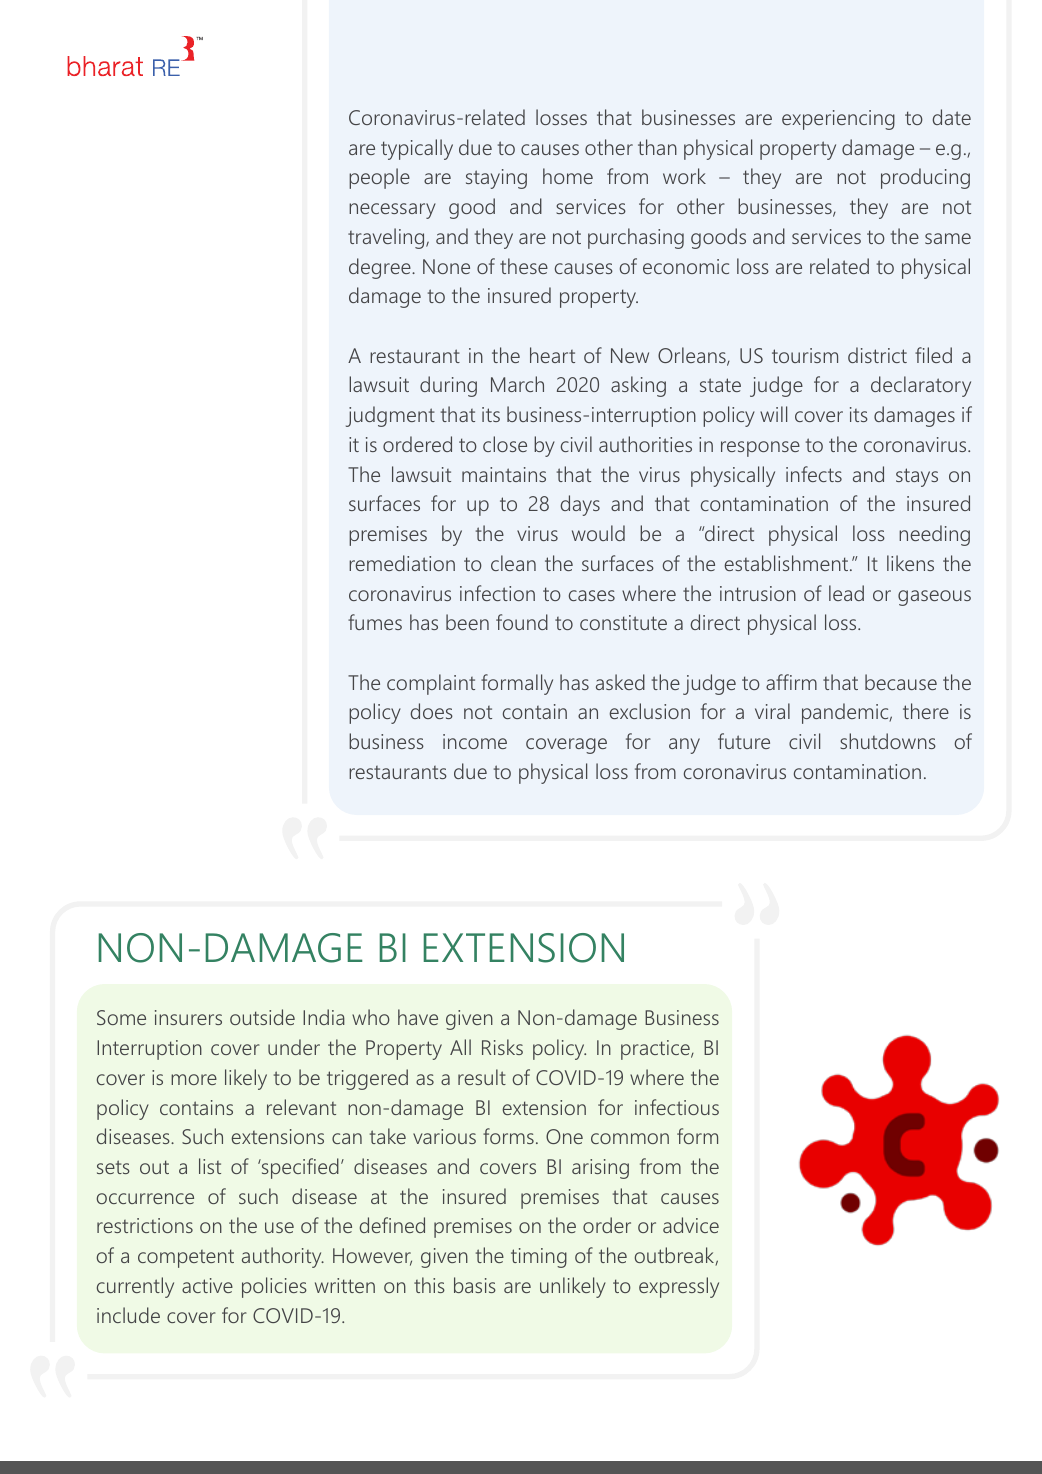  Describe the element at coordinates (568, 176) in the screenshot. I see `home` at that location.
